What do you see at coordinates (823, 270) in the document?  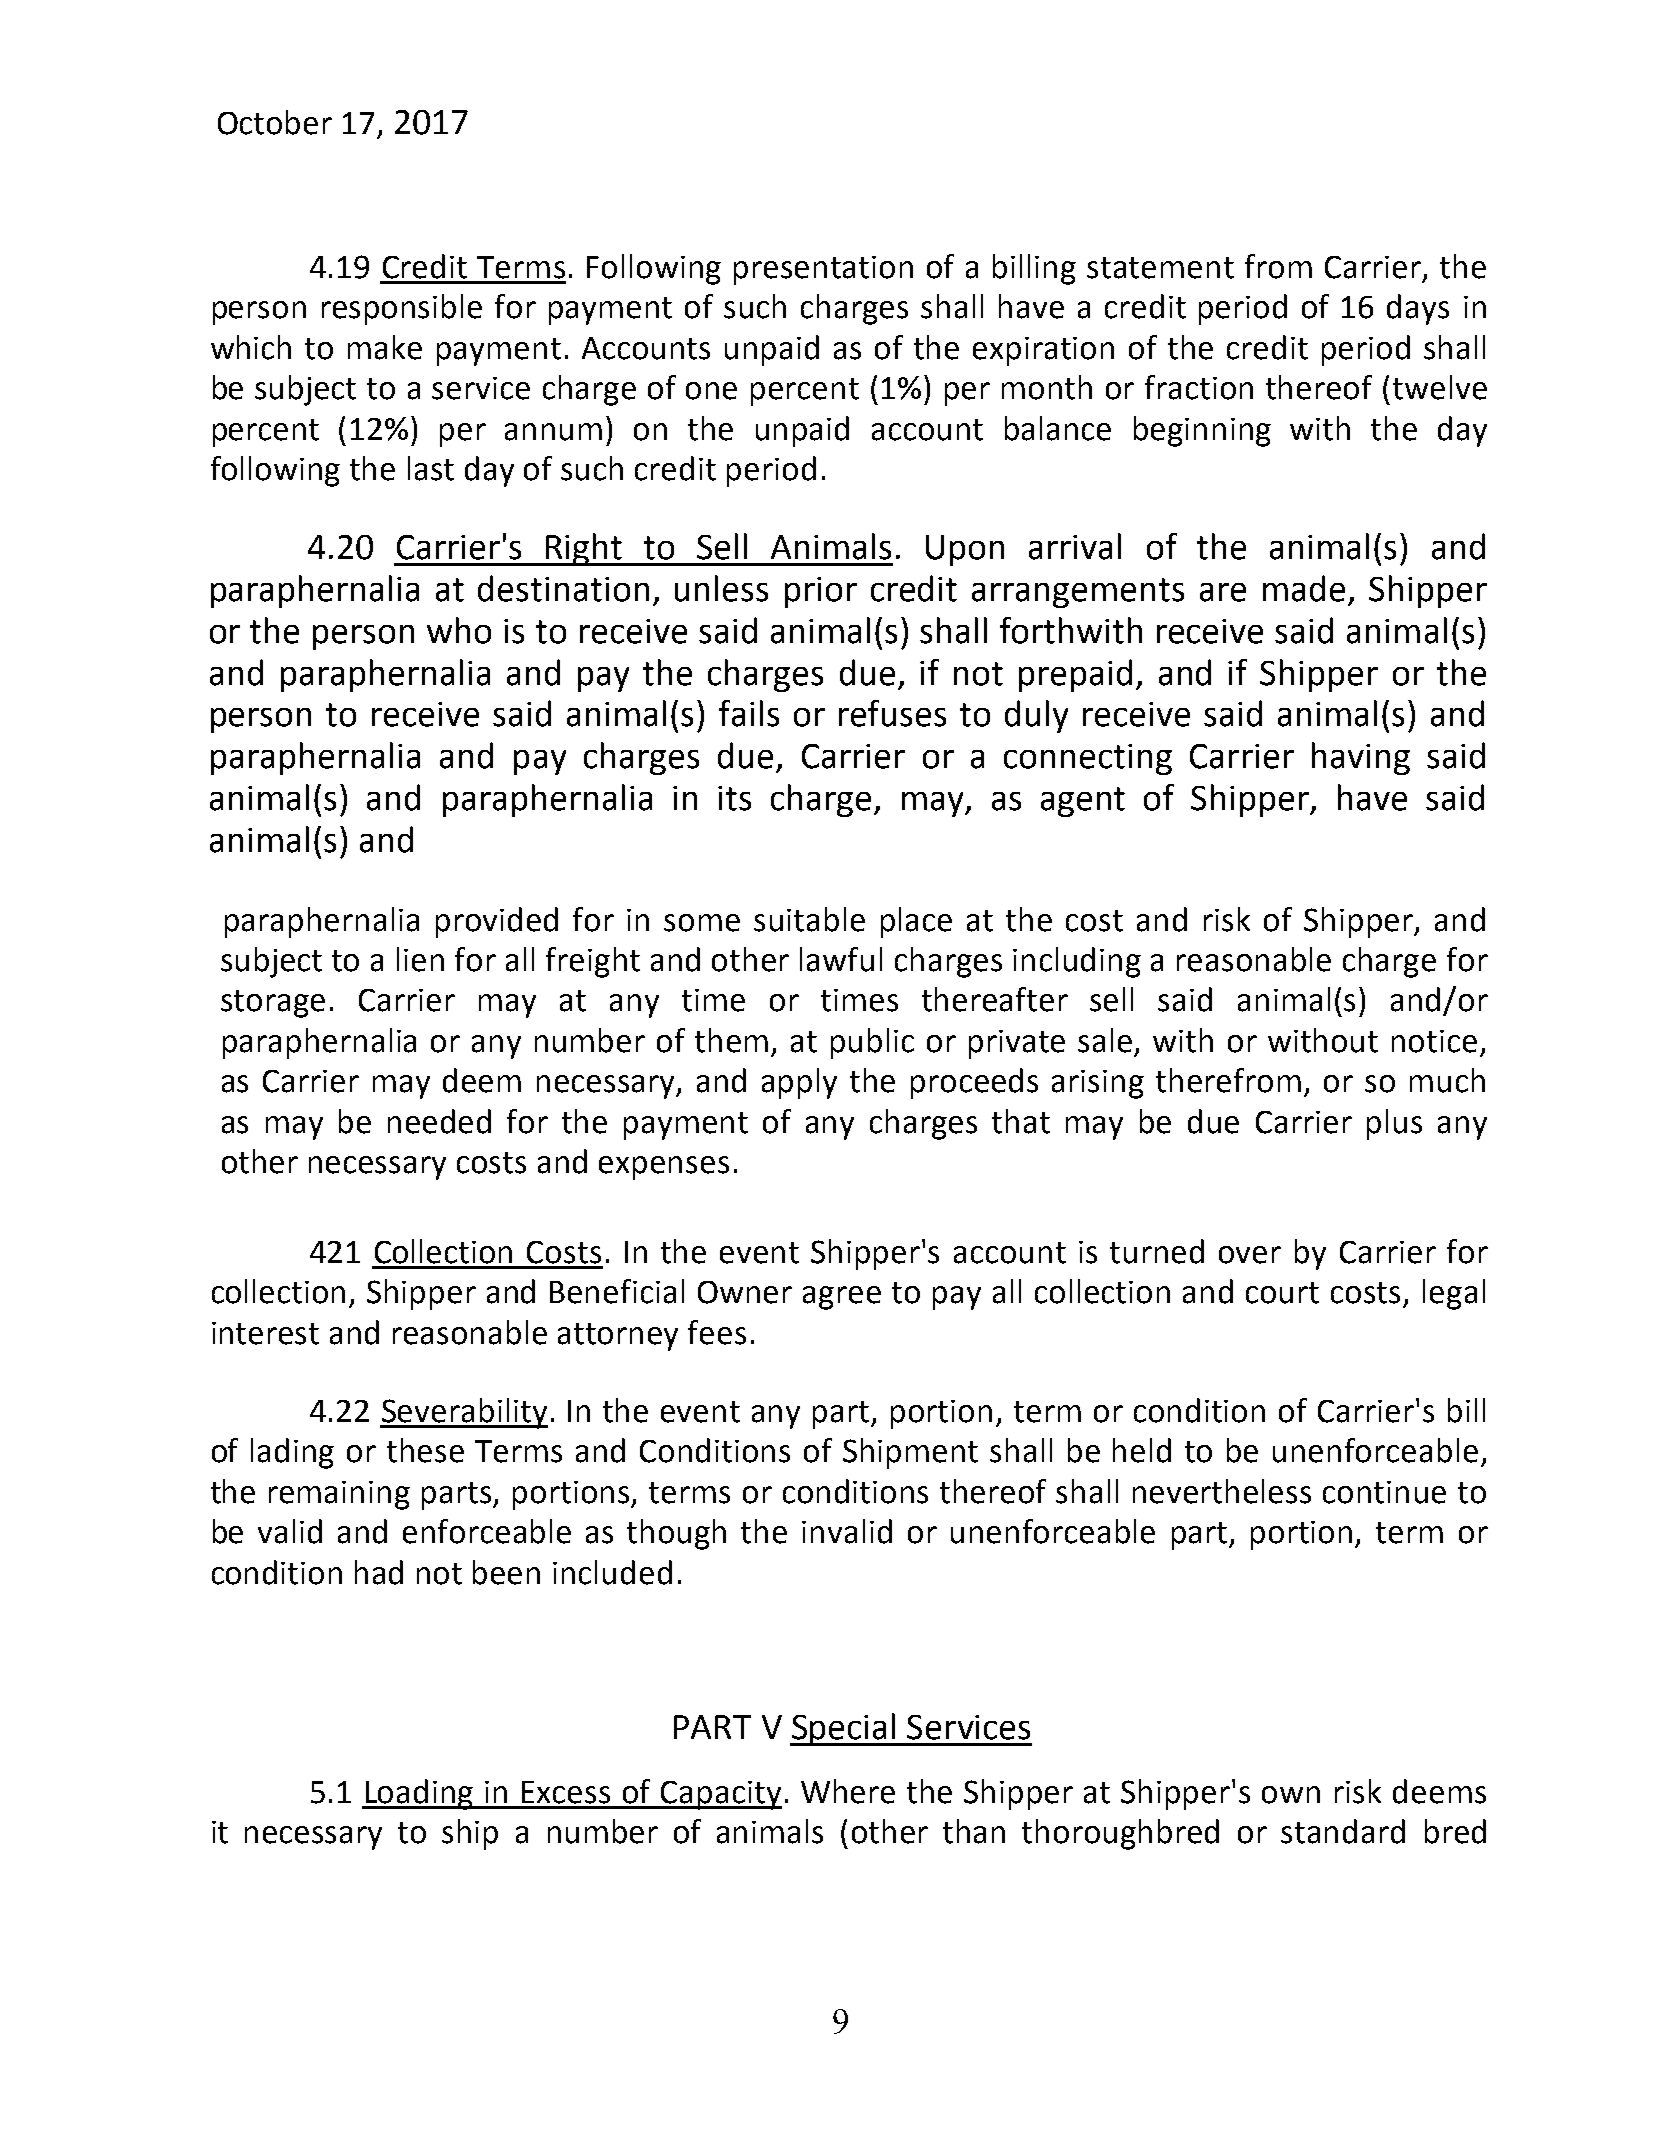 I see `presentation` at bounding box center [823, 270].
